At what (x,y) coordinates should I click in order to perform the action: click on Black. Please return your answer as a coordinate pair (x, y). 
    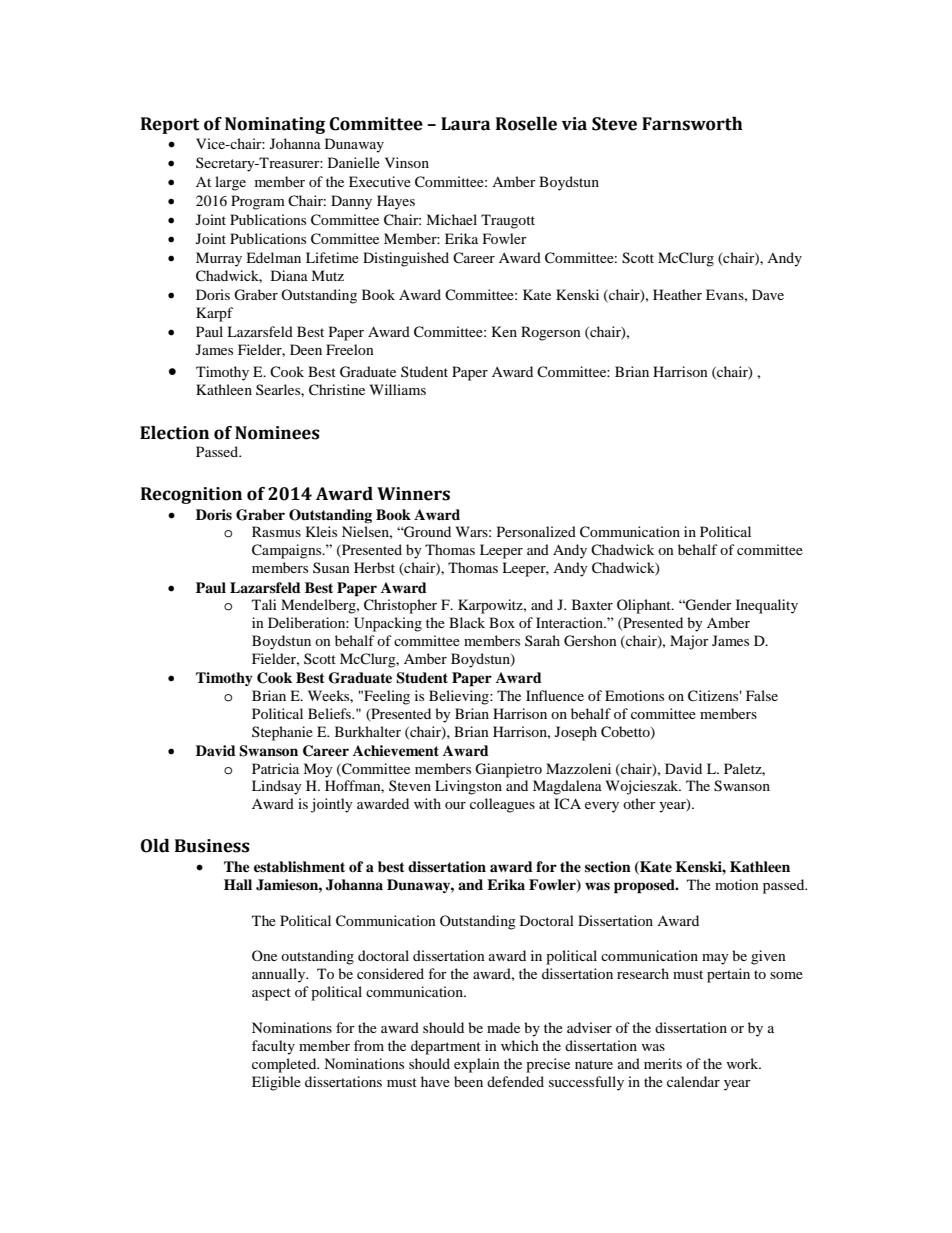
    Looking at the image, I should click on (467, 622).
